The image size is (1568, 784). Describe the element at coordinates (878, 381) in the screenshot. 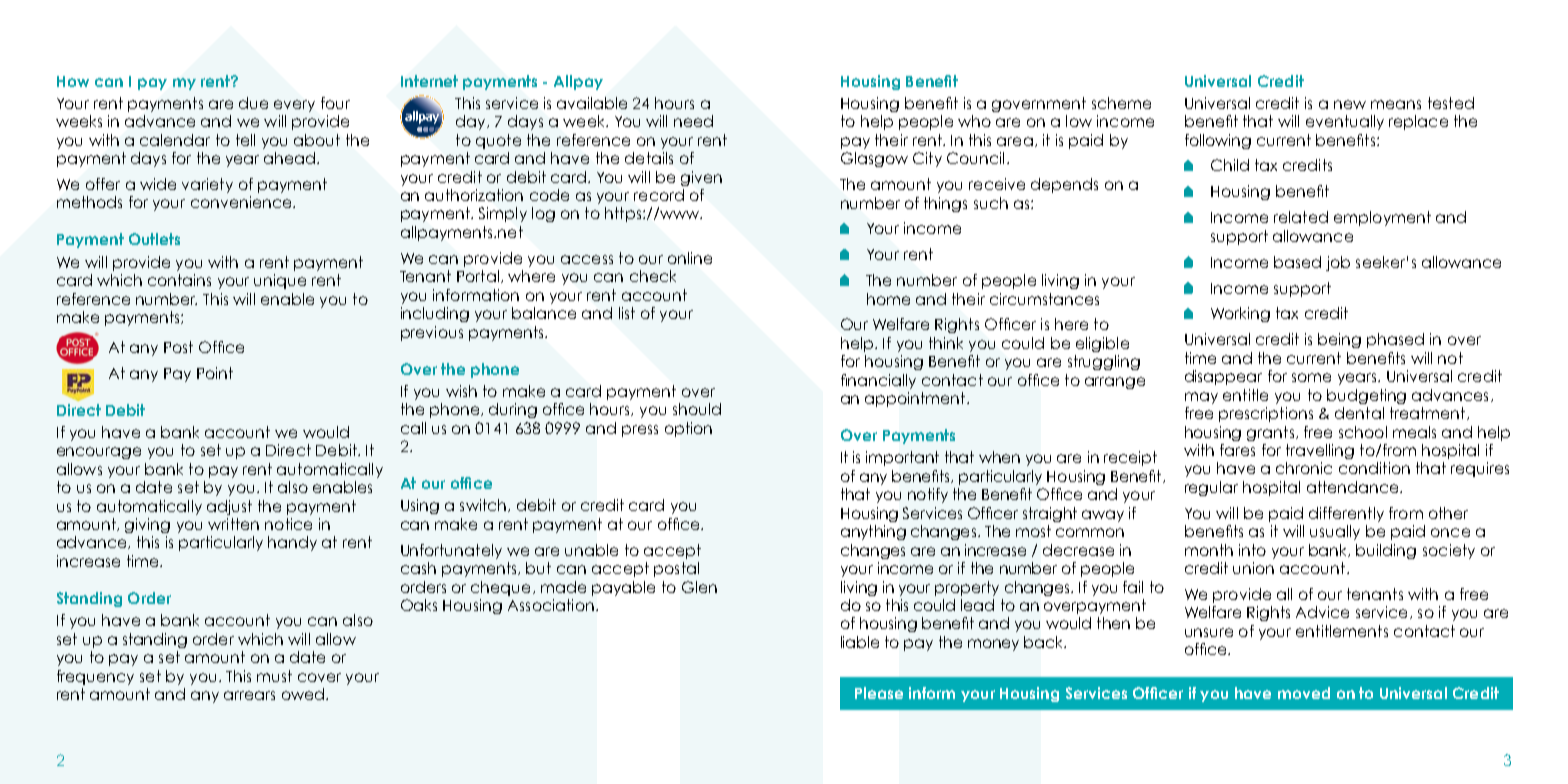

I see `financially` at that location.
